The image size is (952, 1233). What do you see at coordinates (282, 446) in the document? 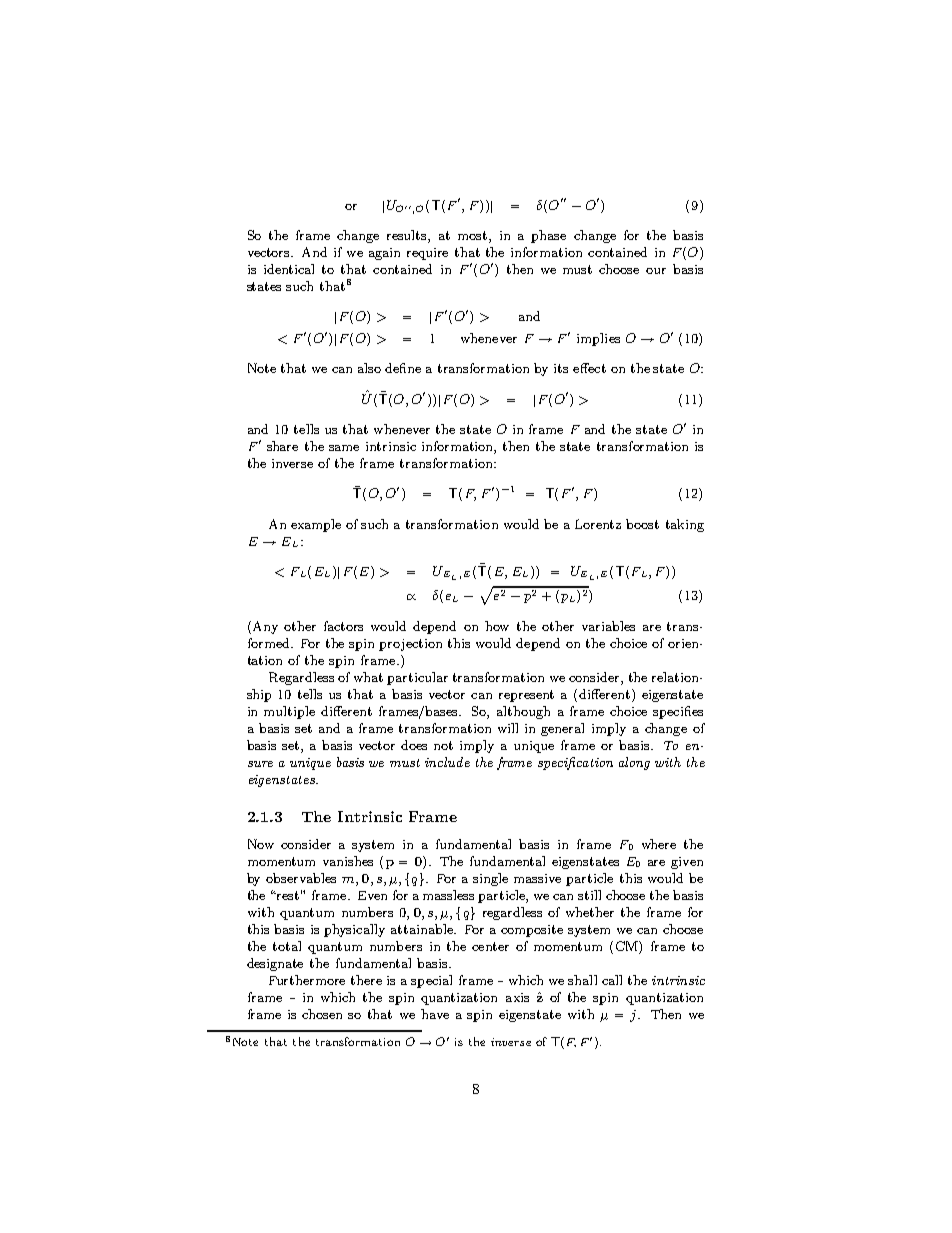
I see `share` at bounding box center [282, 446].
